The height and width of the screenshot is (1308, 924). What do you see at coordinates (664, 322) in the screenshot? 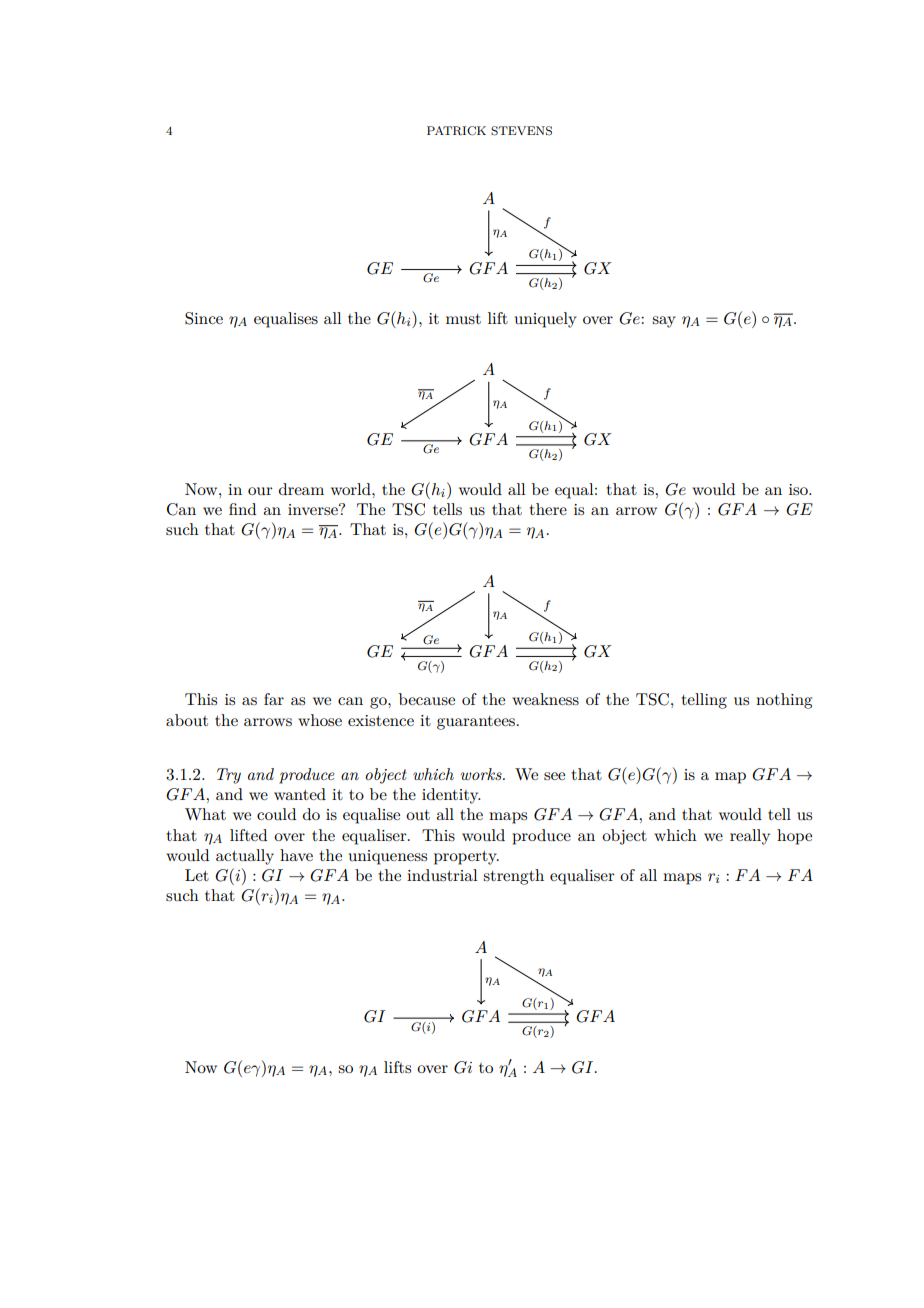
I see `say` at bounding box center [664, 322].
